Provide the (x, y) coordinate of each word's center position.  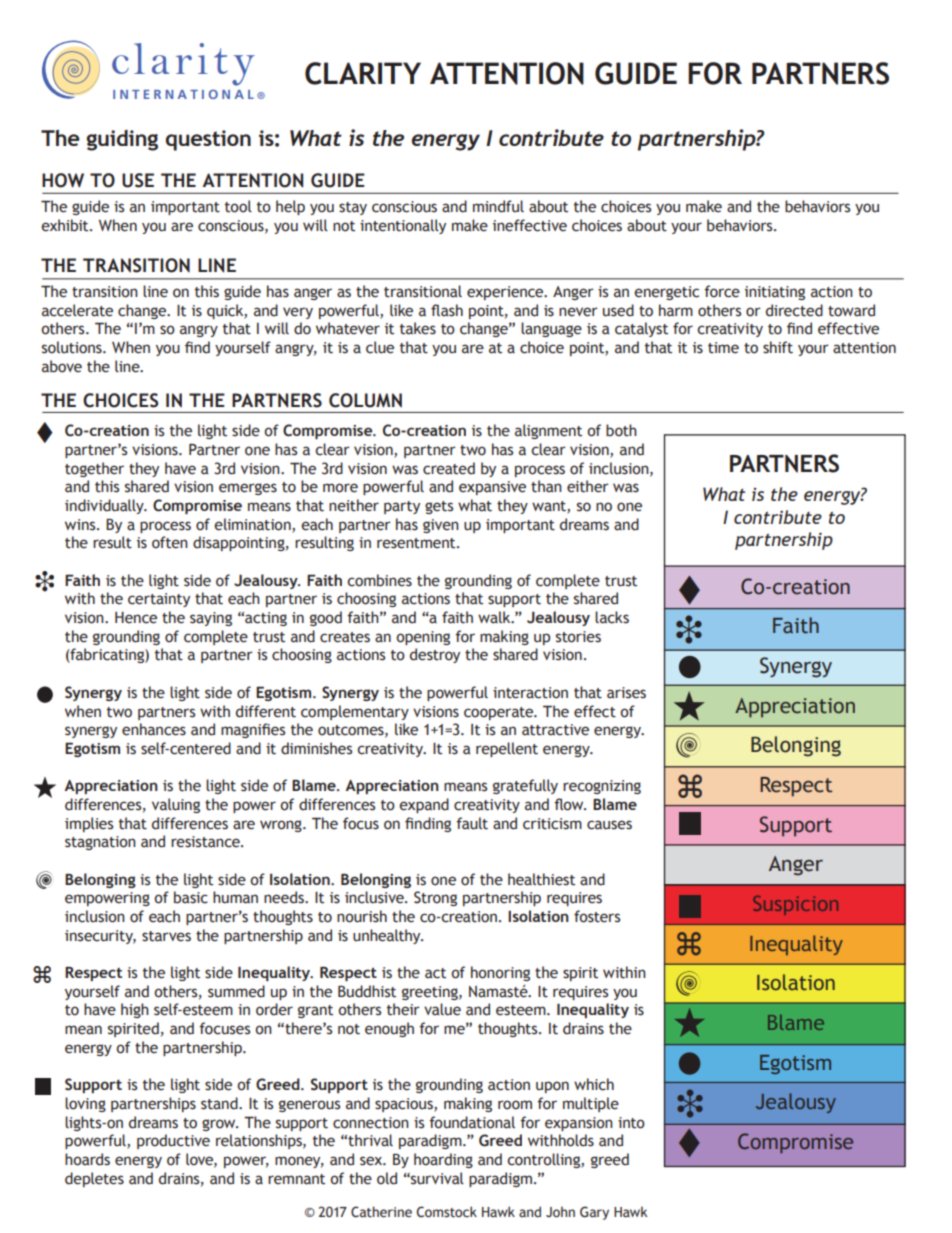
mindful (498, 206)
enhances (154, 729)
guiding (122, 140)
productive (173, 1141)
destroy (435, 655)
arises (626, 693)
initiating (775, 293)
